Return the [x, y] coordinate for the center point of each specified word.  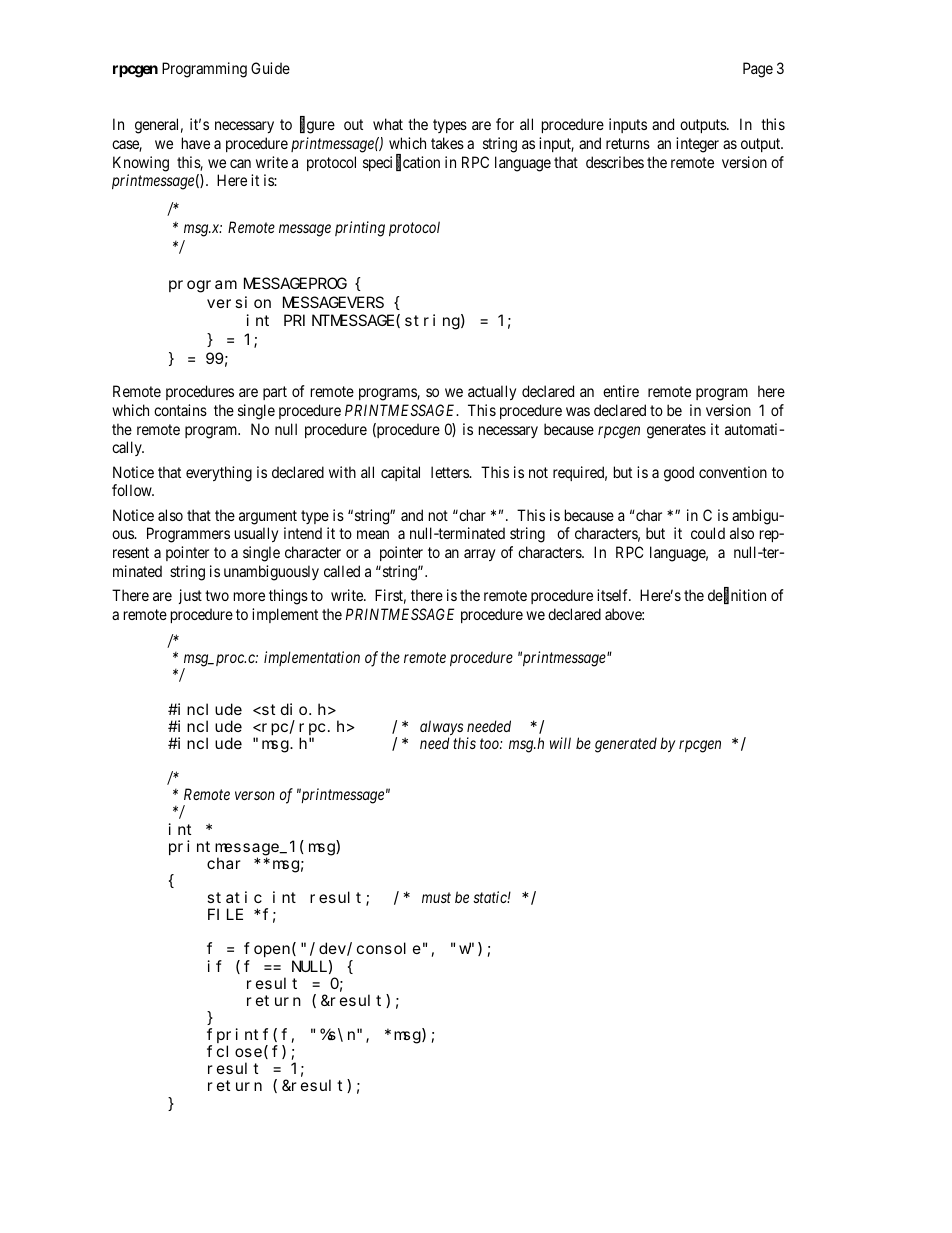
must [436, 898]
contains [180, 410]
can [240, 163]
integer [697, 145]
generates [676, 431]
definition [737, 596]
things [288, 597]
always [441, 729]
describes [615, 162]
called [342, 571]
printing [360, 229]
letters [451, 472]
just [190, 596]
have [196, 143]
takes [447, 143]
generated [626, 745]
